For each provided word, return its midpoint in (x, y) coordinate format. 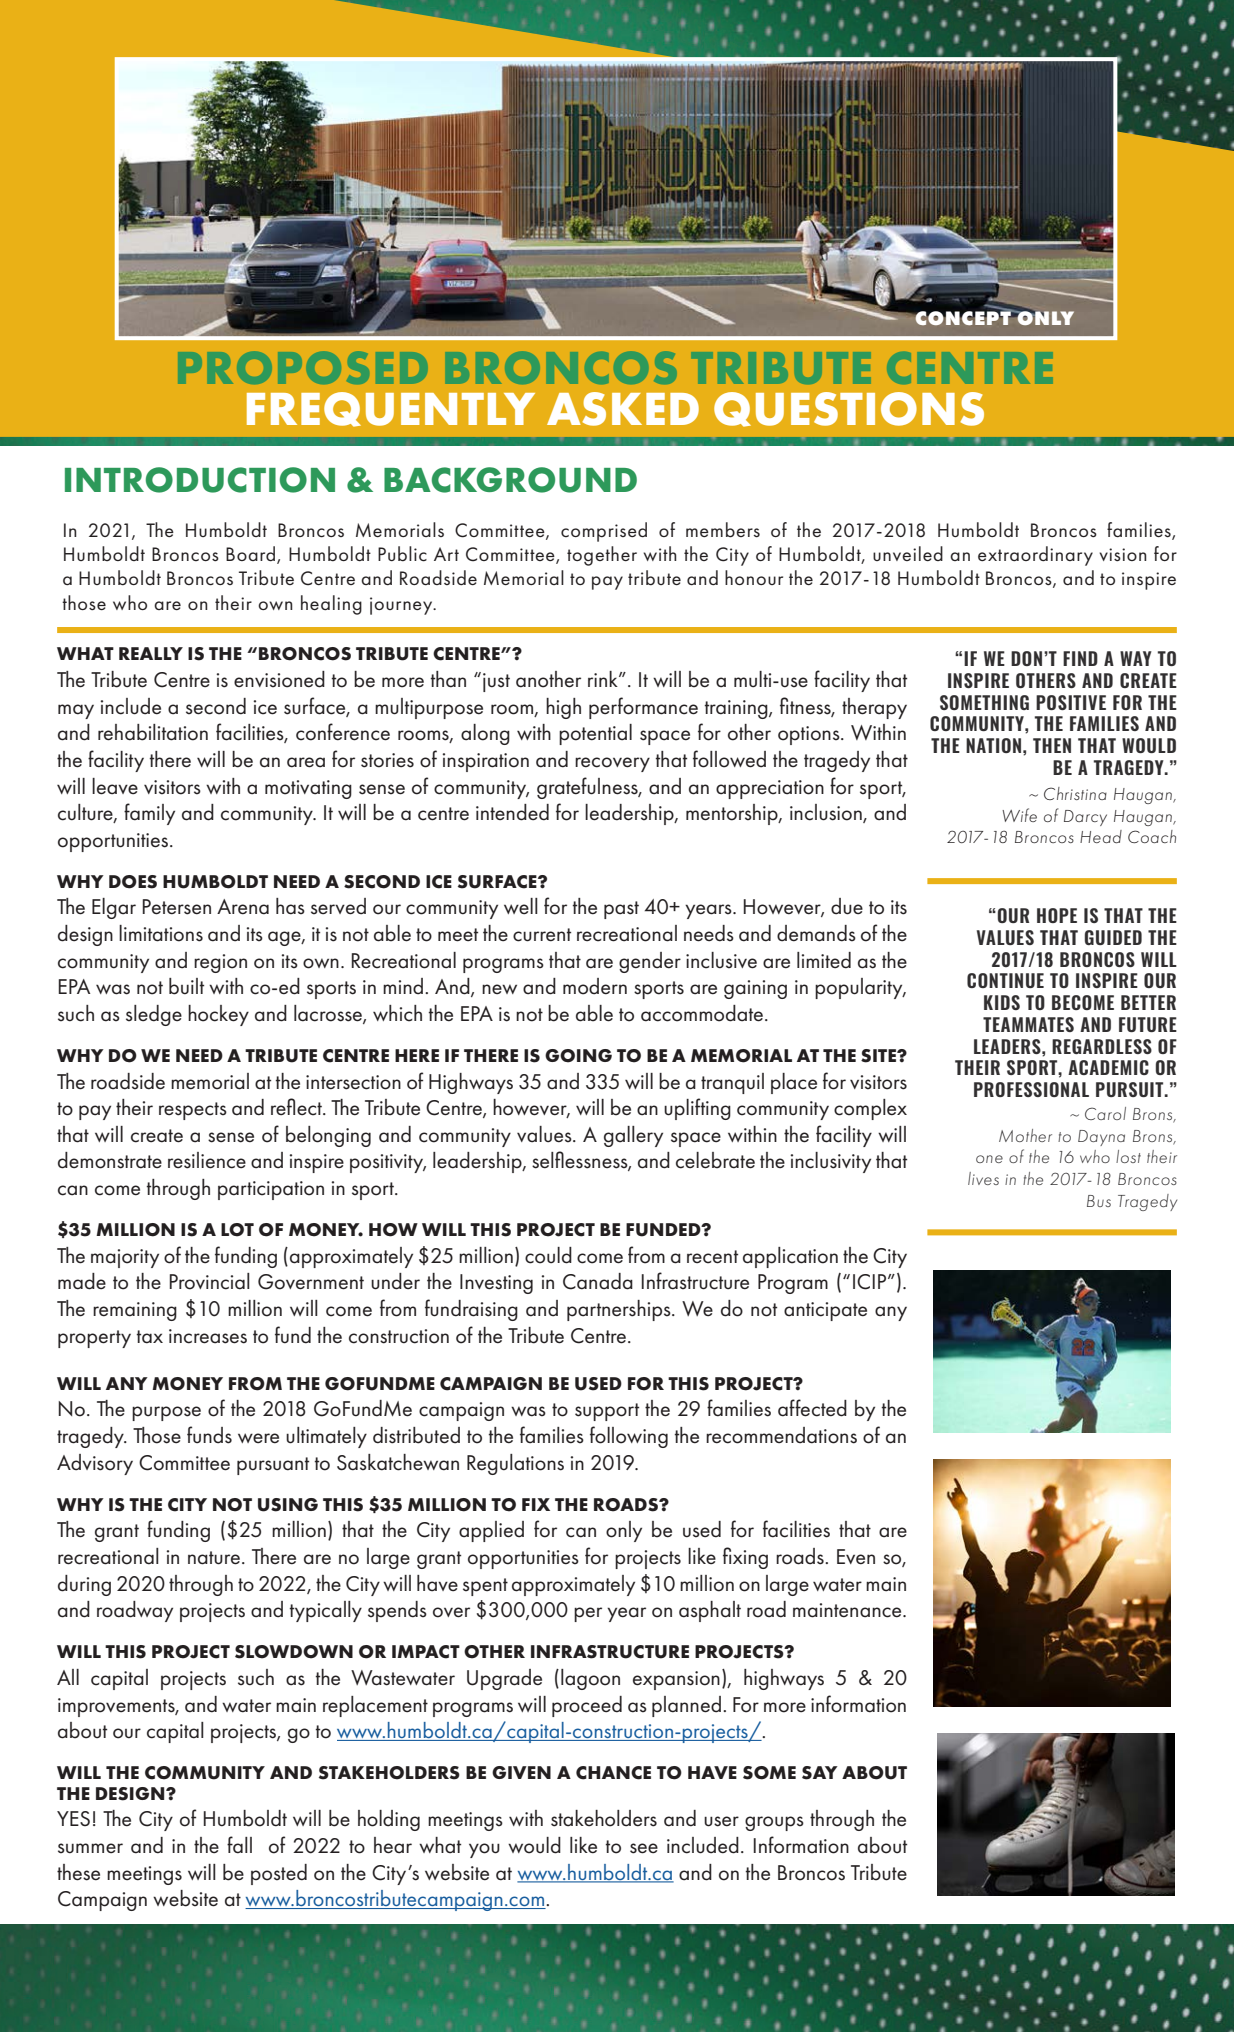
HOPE (1057, 915)
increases (208, 1336)
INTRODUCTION (200, 480)
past (621, 910)
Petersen (177, 907)
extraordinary (1035, 556)
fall (239, 1845)
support (607, 1412)
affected (812, 1408)
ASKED (623, 409)
